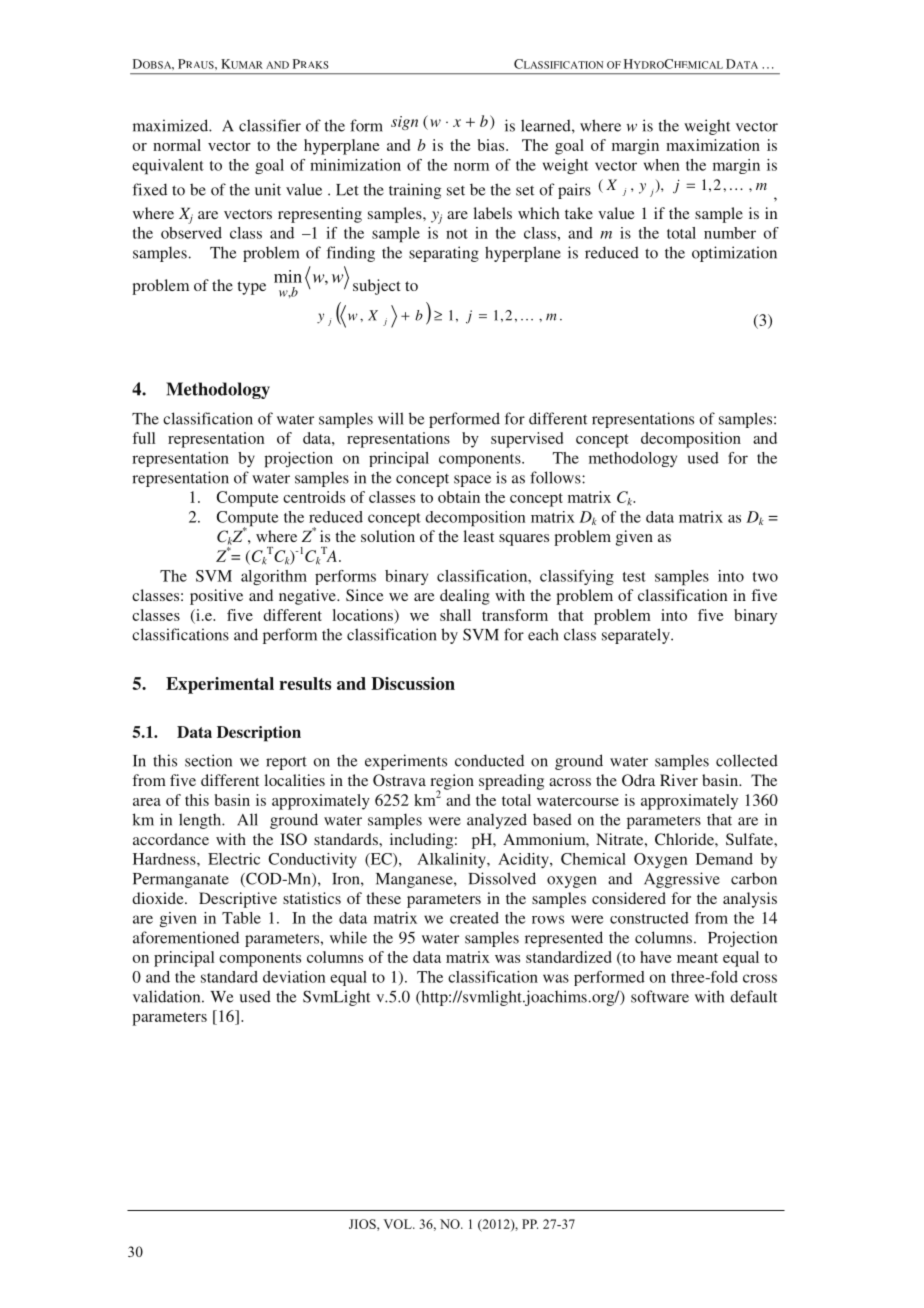 The image size is (924, 1308). Describe the element at coordinates (697, 958) in the screenshot. I see `meant` at that location.
